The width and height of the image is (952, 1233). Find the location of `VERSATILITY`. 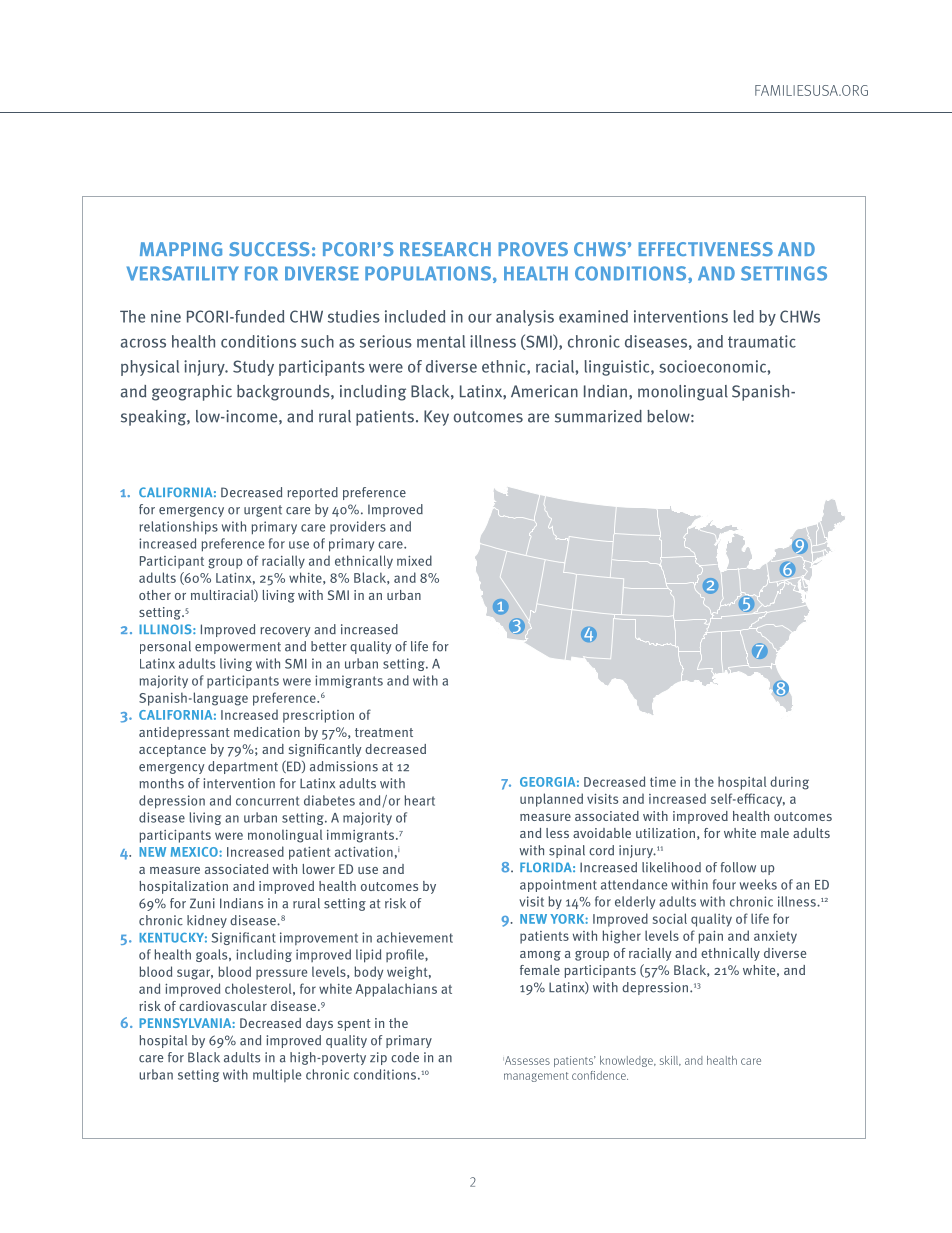

VERSATILITY is located at coordinates (183, 273).
